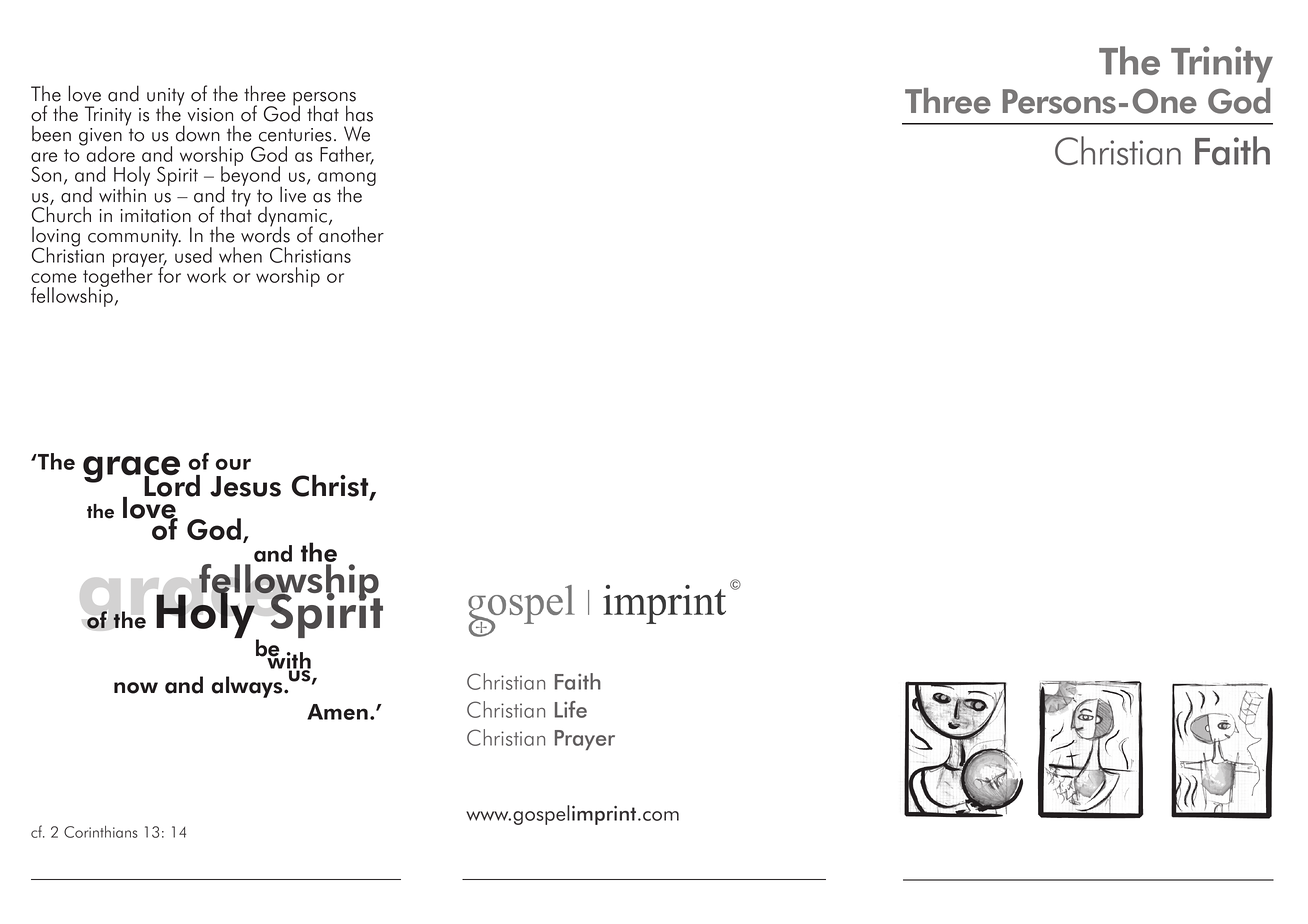 The height and width of the page is (924, 1308). Describe the element at coordinates (101, 832) in the page. I see `Corinthians` at that location.
